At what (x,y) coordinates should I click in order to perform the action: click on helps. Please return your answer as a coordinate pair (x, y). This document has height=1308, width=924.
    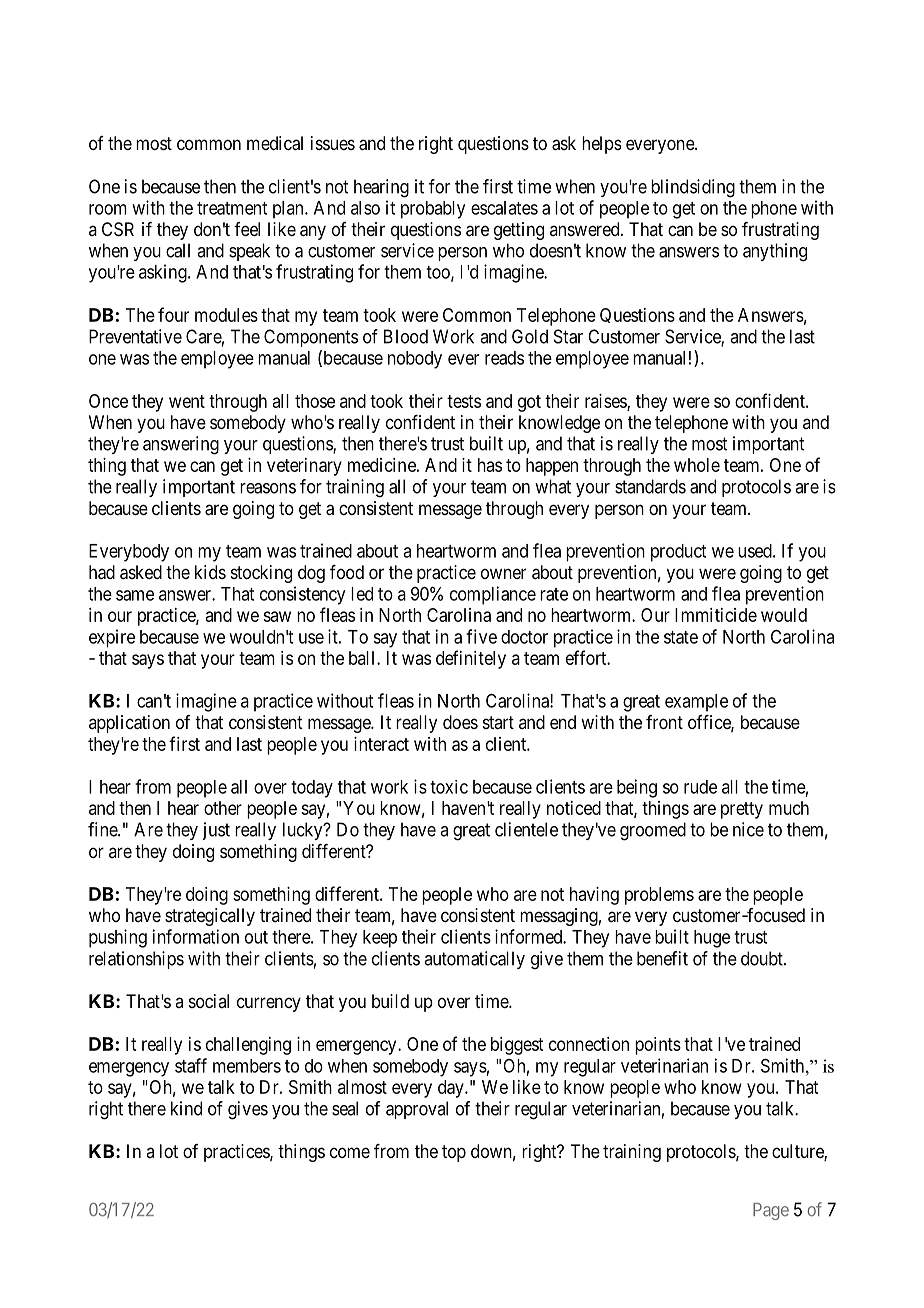
    Looking at the image, I should click on (601, 145).
